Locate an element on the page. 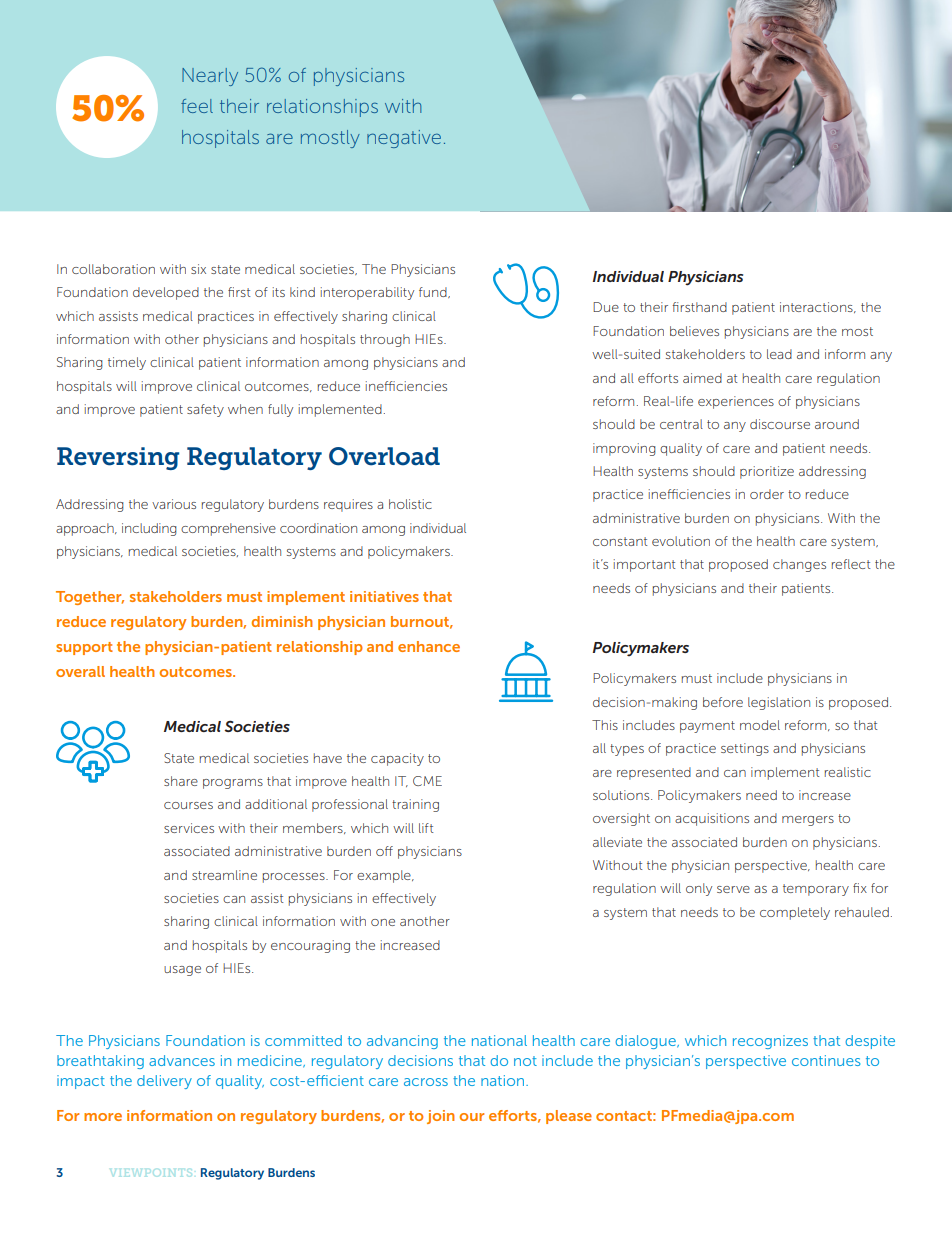 This page has height=1233, width=952. settings is located at coordinates (745, 749).
